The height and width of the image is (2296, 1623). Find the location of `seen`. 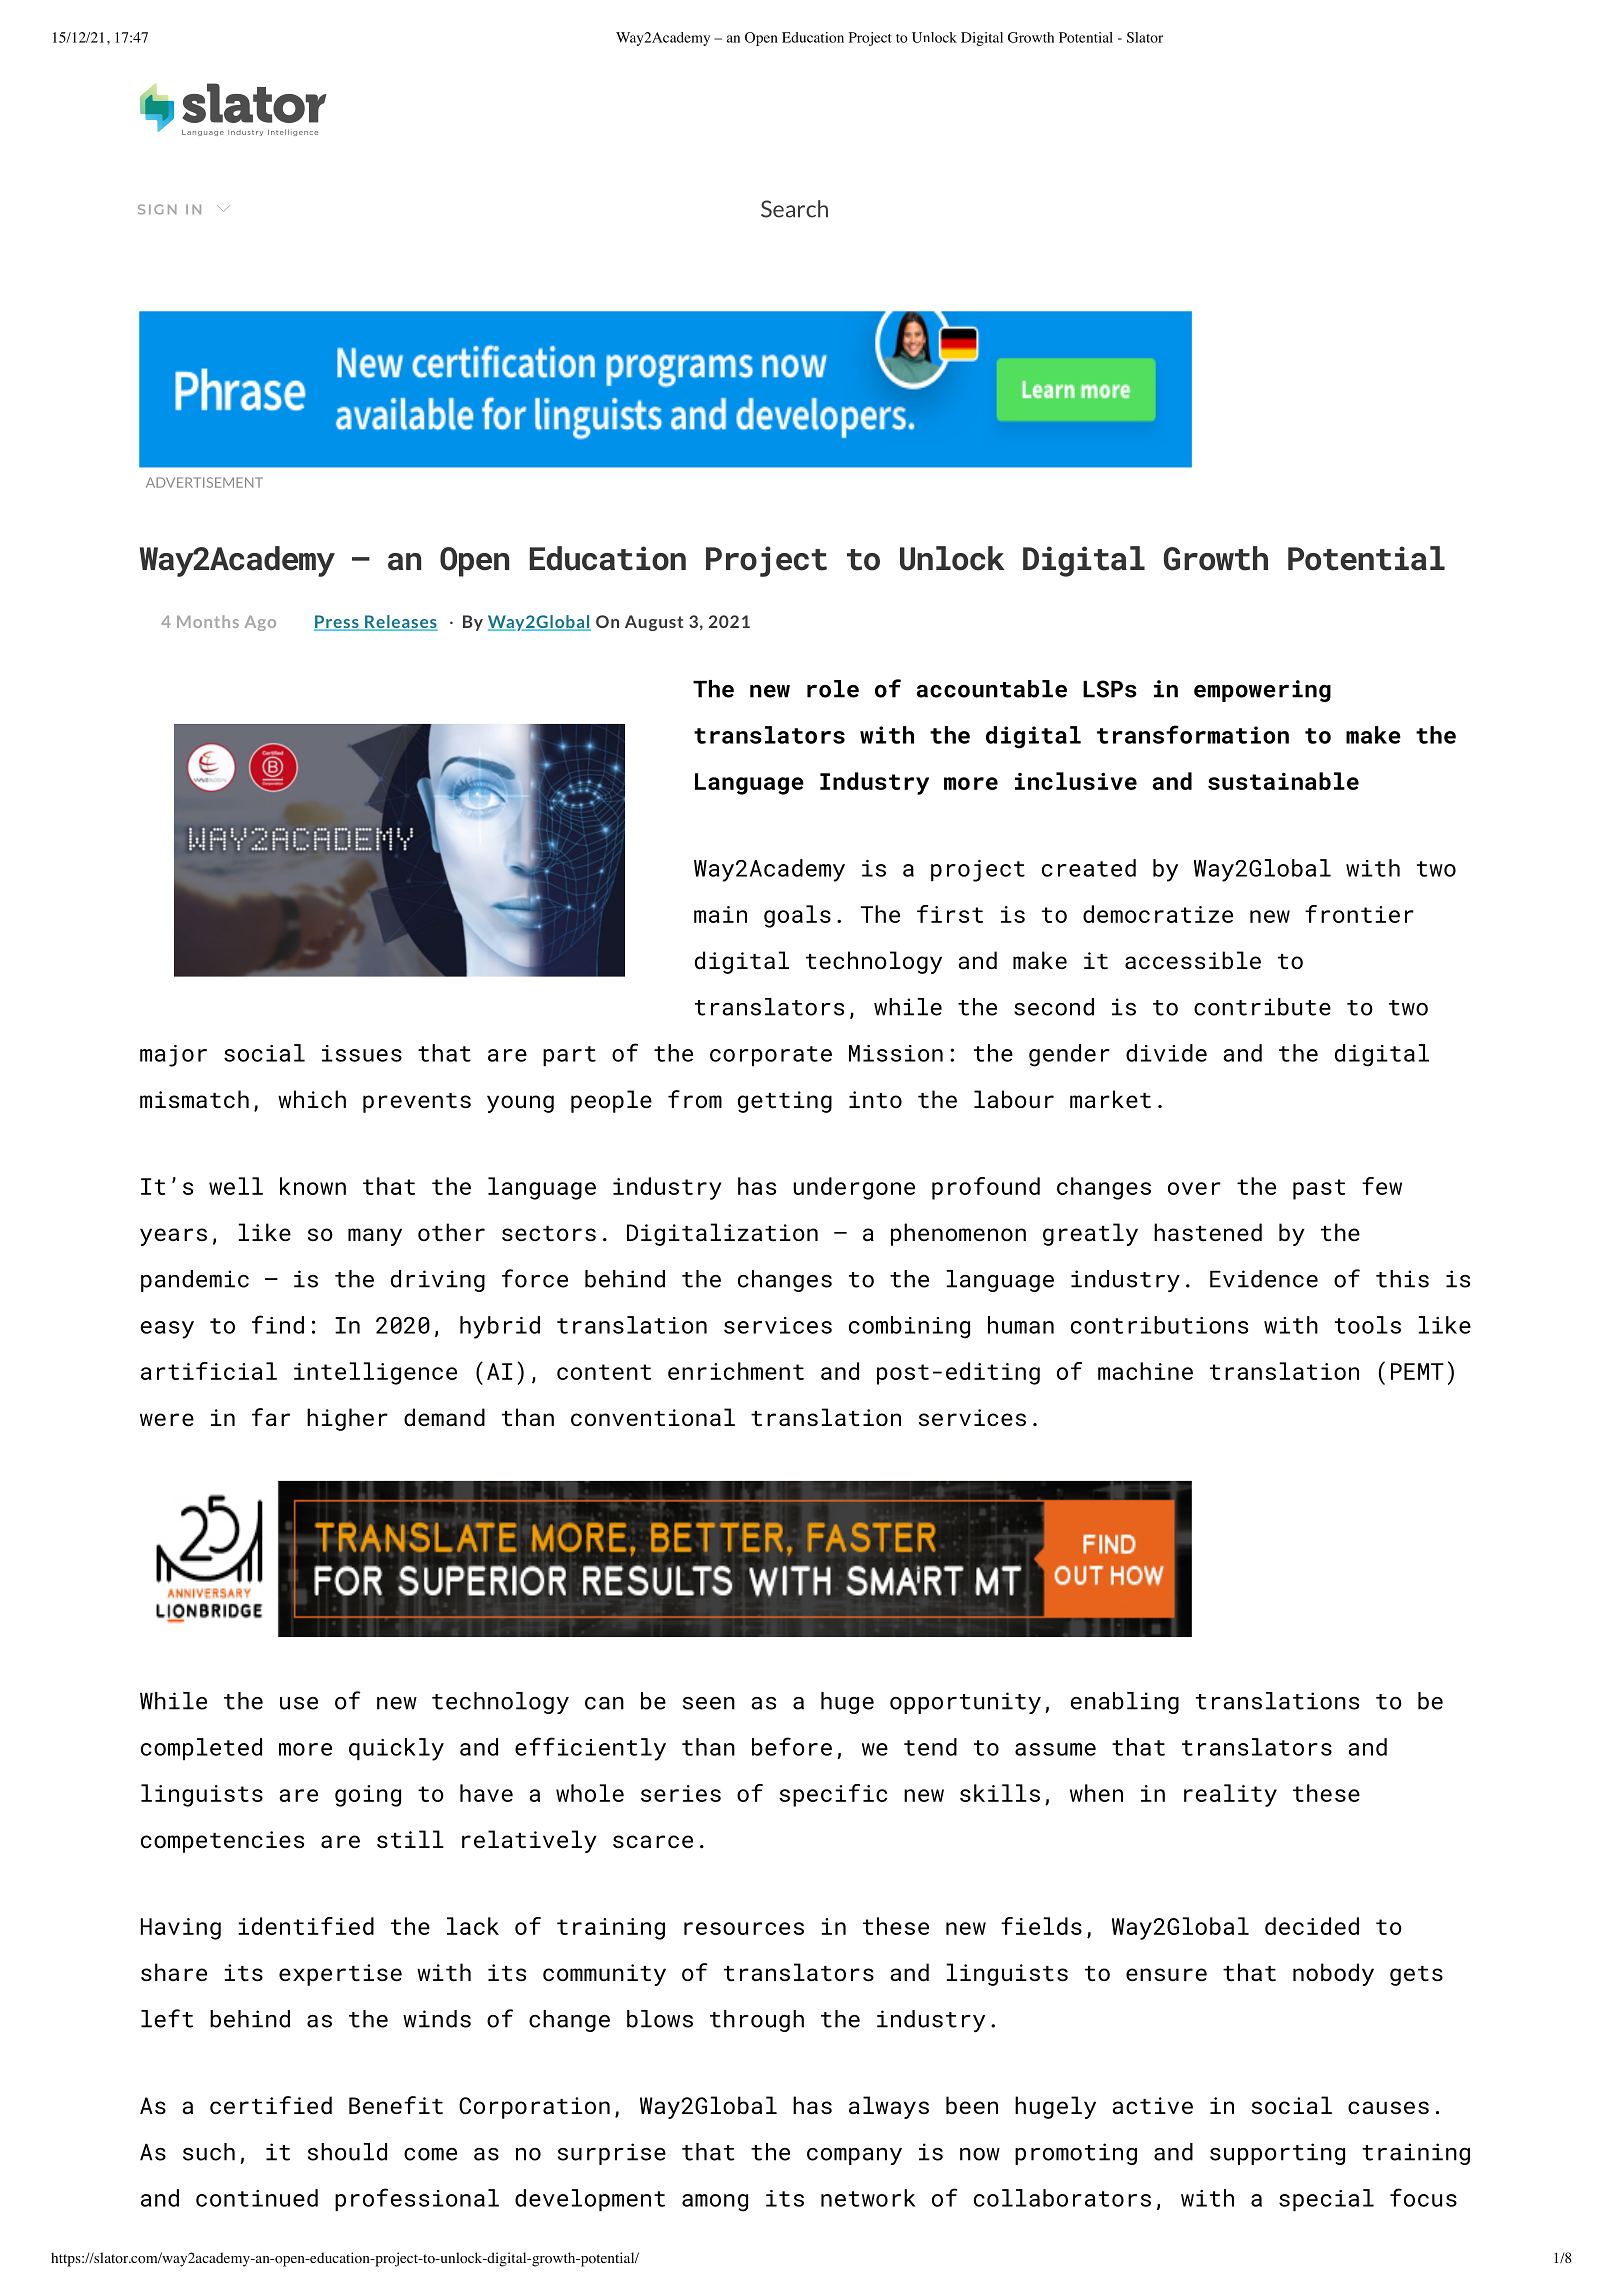

seen is located at coordinates (709, 1703).
